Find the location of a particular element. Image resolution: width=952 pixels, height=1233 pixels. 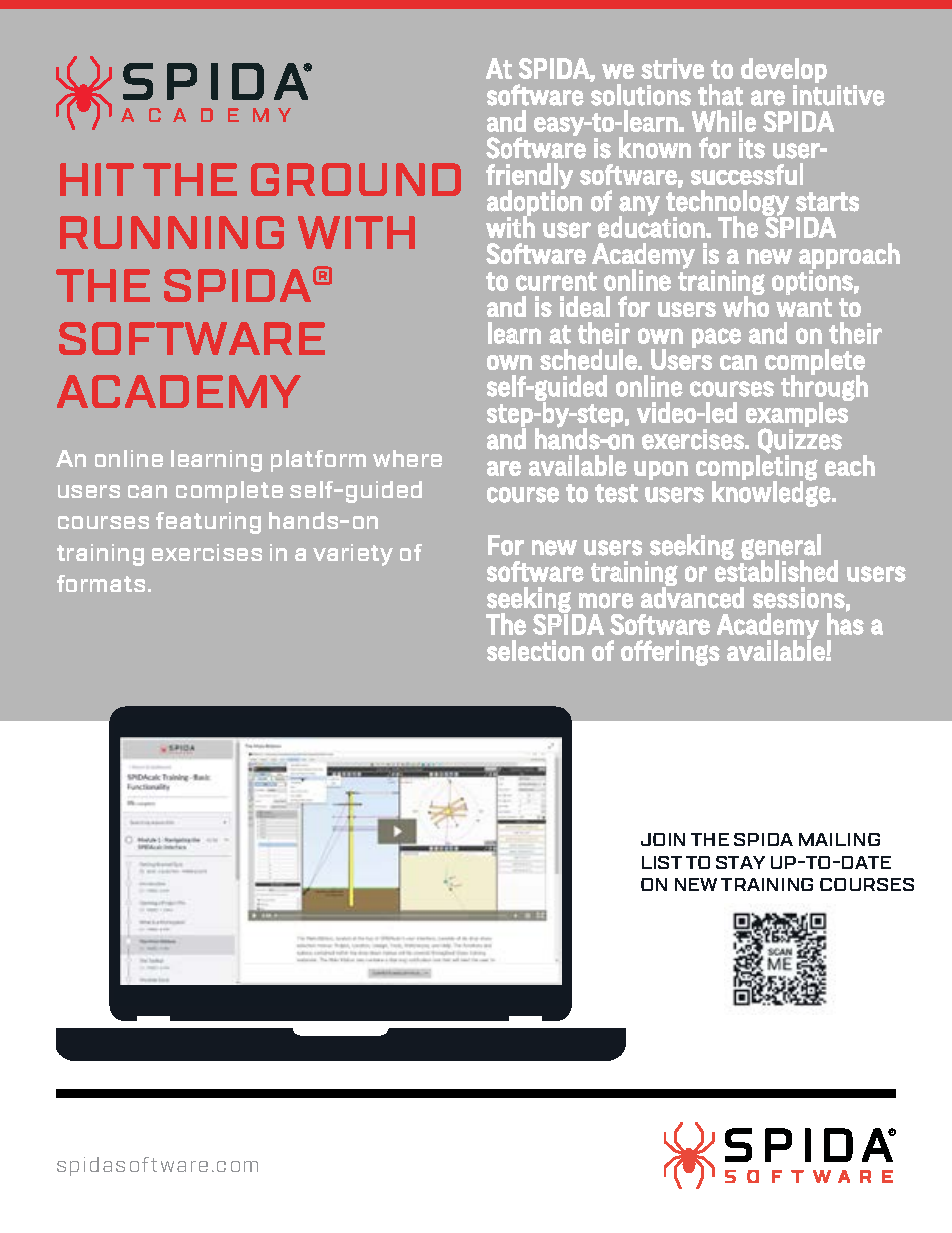

solutions is located at coordinates (641, 95).
